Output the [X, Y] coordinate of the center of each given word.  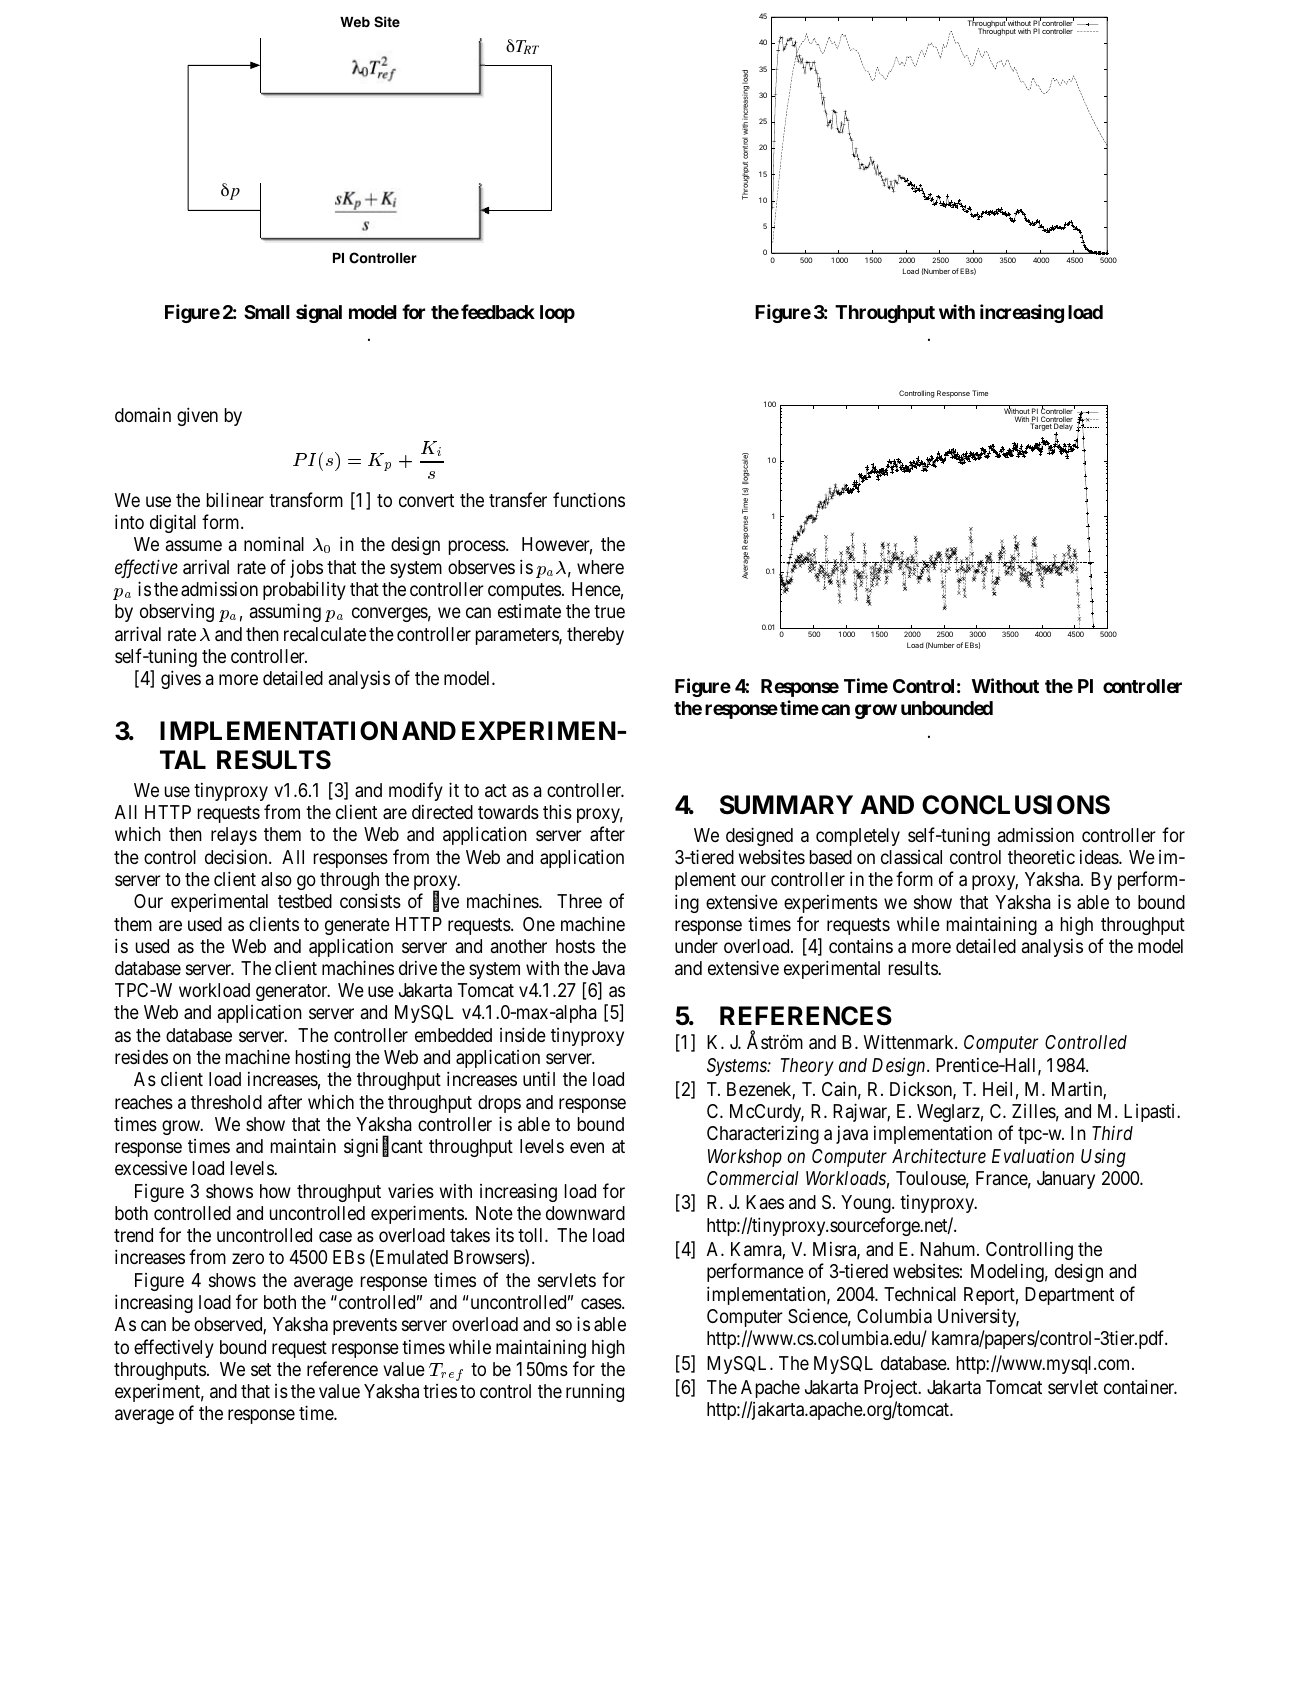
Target [1041, 427]
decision [237, 856]
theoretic [1041, 857]
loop [557, 314]
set [261, 1369]
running [595, 1392]
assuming [285, 612]
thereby [595, 636]
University [978, 1317]
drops [499, 1104]
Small [267, 312]
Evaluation [1033, 1155]
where [600, 567]
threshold [226, 1102]
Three [579, 901]
